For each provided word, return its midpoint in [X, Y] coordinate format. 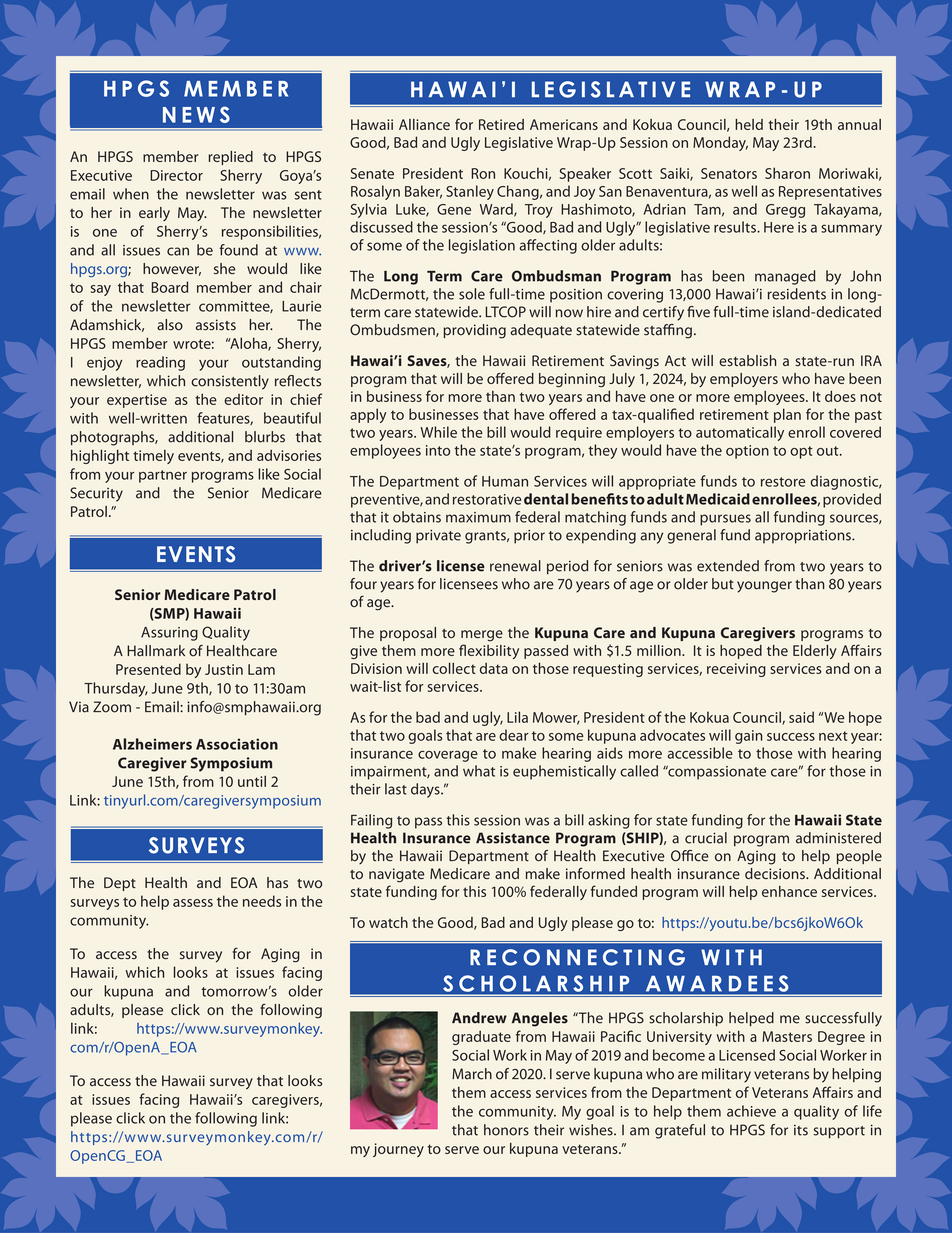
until [252, 781]
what [479, 771]
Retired [501, 124]
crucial [706, 838]
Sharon [787, 173]
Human [505, 481]
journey [398, 1150]
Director [176, 175]
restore [783, 482]
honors [506, 1130]
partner [163, 476]
